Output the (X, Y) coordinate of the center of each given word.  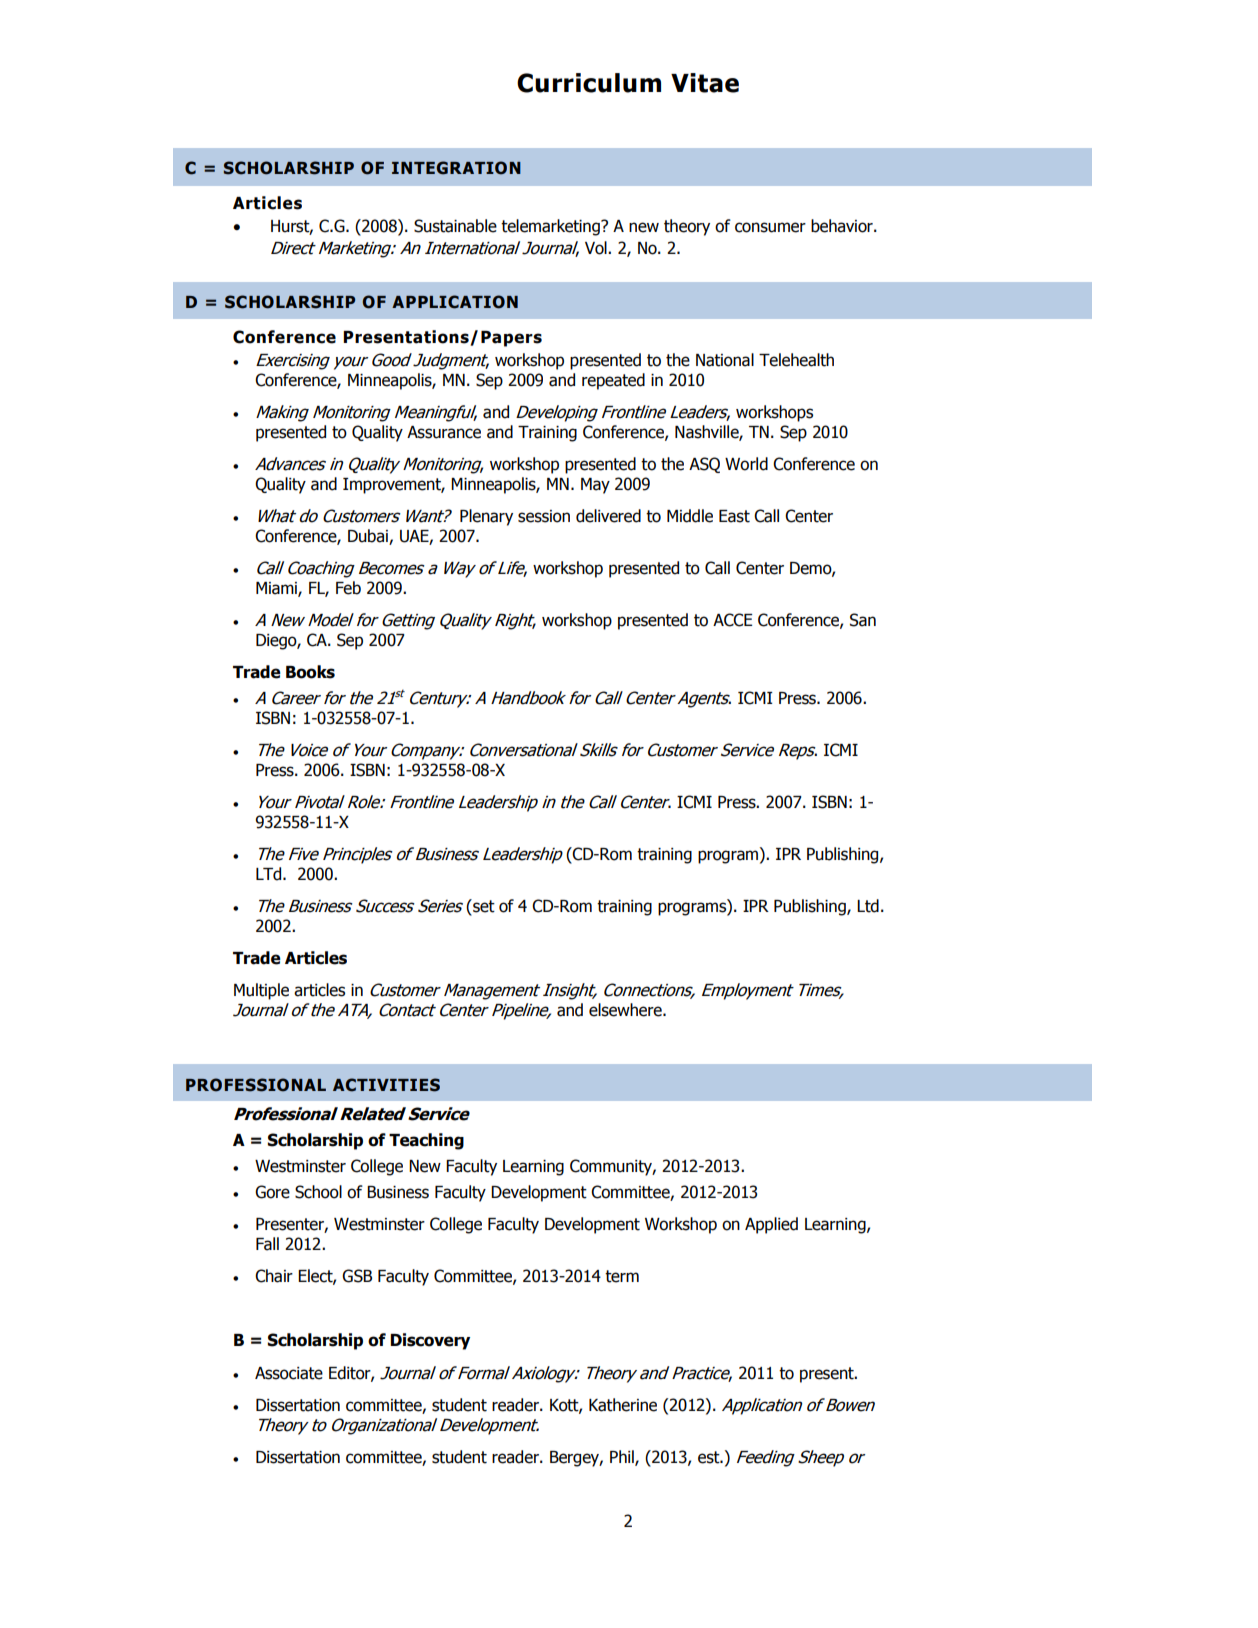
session (544, 516)
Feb (348, 588)
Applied (771, 1225)
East (734, 516)
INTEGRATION (456, 168)
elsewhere (626, 1010)
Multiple (261, 991)
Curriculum (589, 83)
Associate (289, 1373)
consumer (770, 227)
